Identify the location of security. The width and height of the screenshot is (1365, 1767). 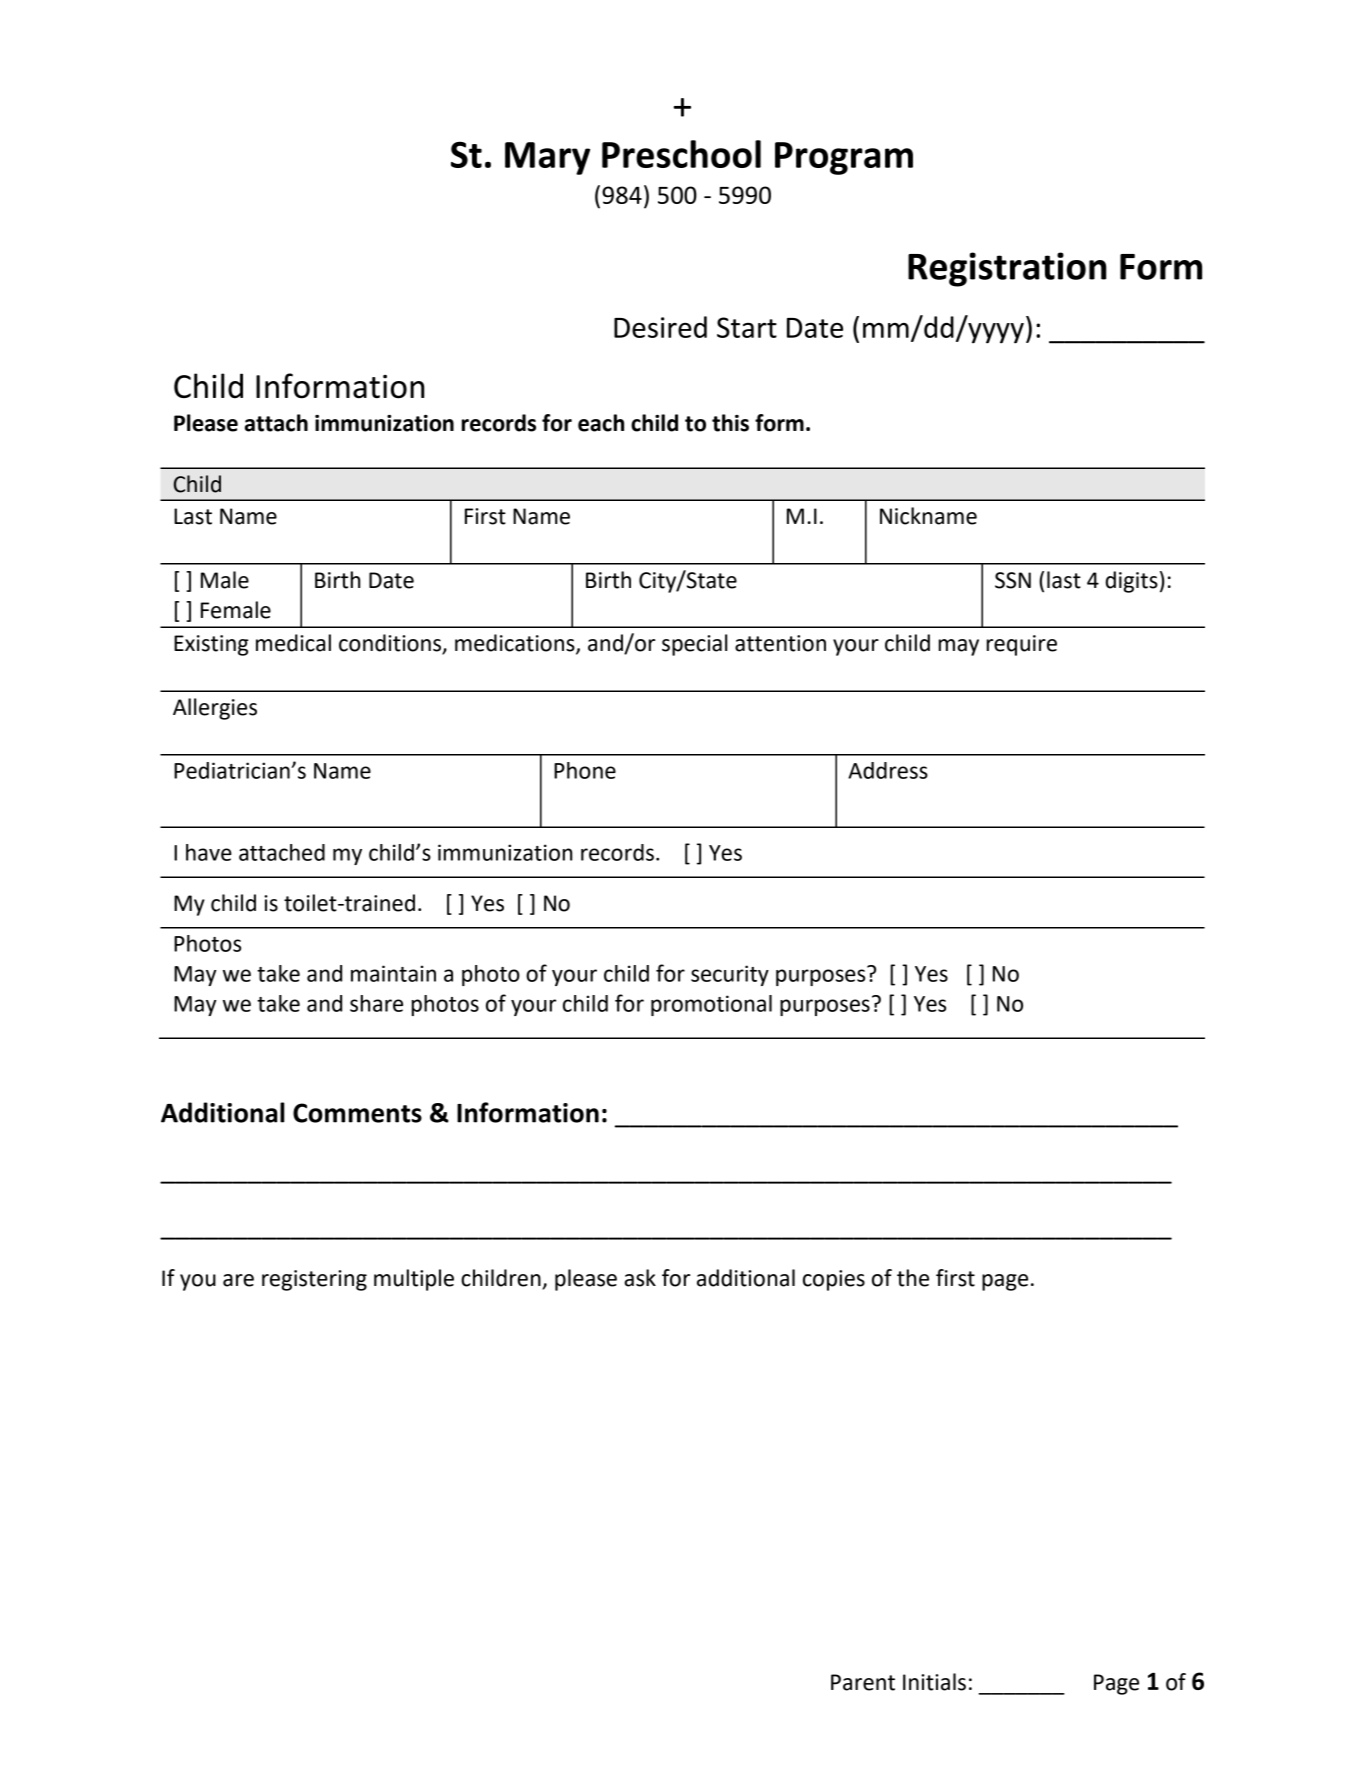
(730, 975).
